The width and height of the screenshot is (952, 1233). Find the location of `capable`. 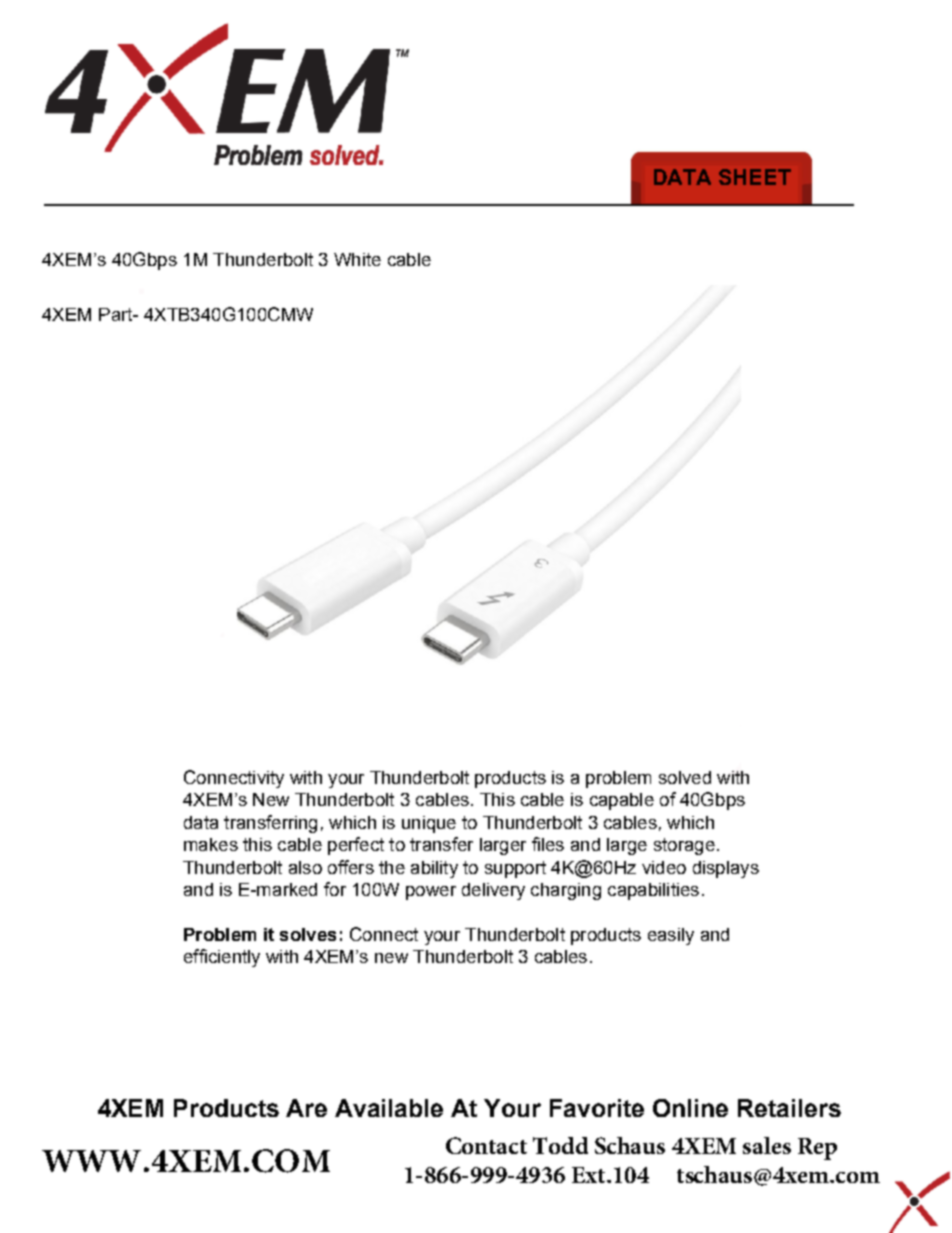

capable is located at coordinates (622, 801).
